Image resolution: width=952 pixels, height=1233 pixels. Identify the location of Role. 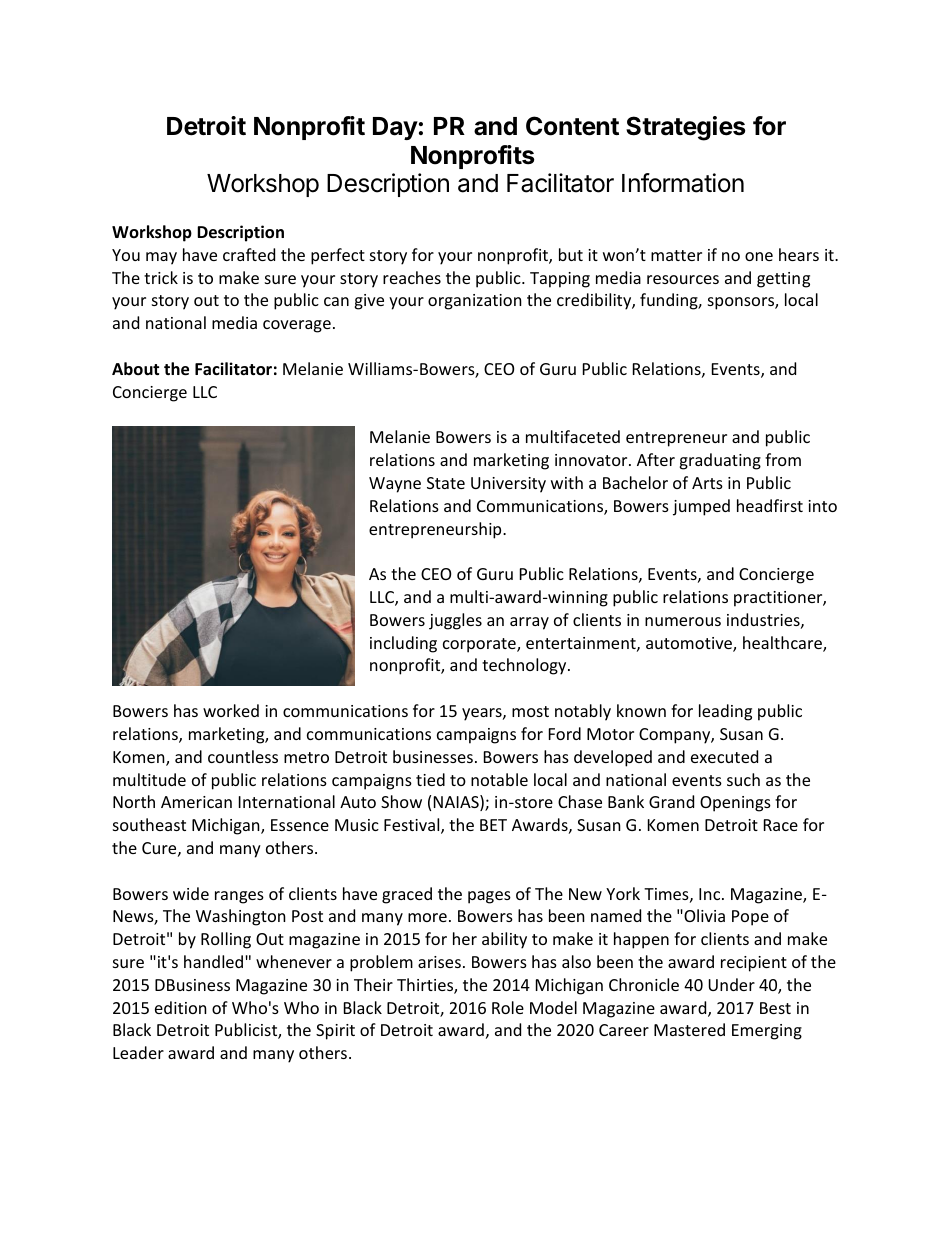
(508, 1007).
